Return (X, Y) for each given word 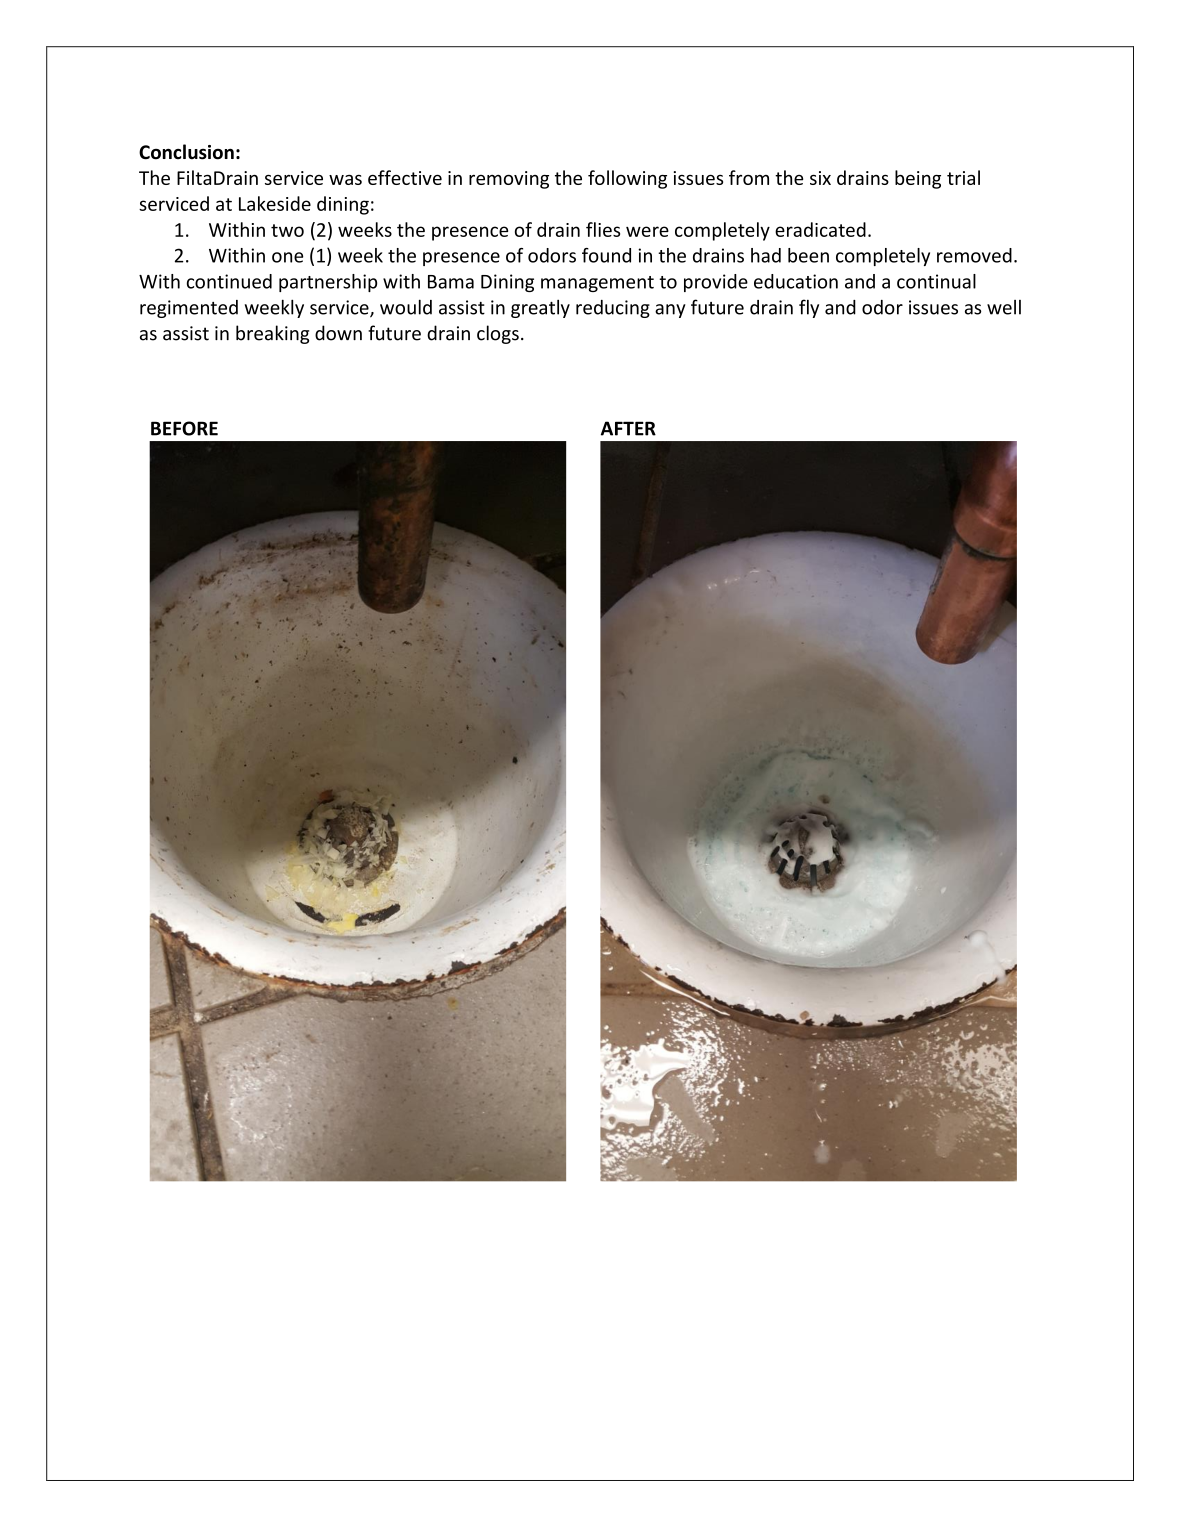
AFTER (628, 428)
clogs (498, 334)
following (627, 179)
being (918, 179)
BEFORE (184, 428)
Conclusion (186, 152)
